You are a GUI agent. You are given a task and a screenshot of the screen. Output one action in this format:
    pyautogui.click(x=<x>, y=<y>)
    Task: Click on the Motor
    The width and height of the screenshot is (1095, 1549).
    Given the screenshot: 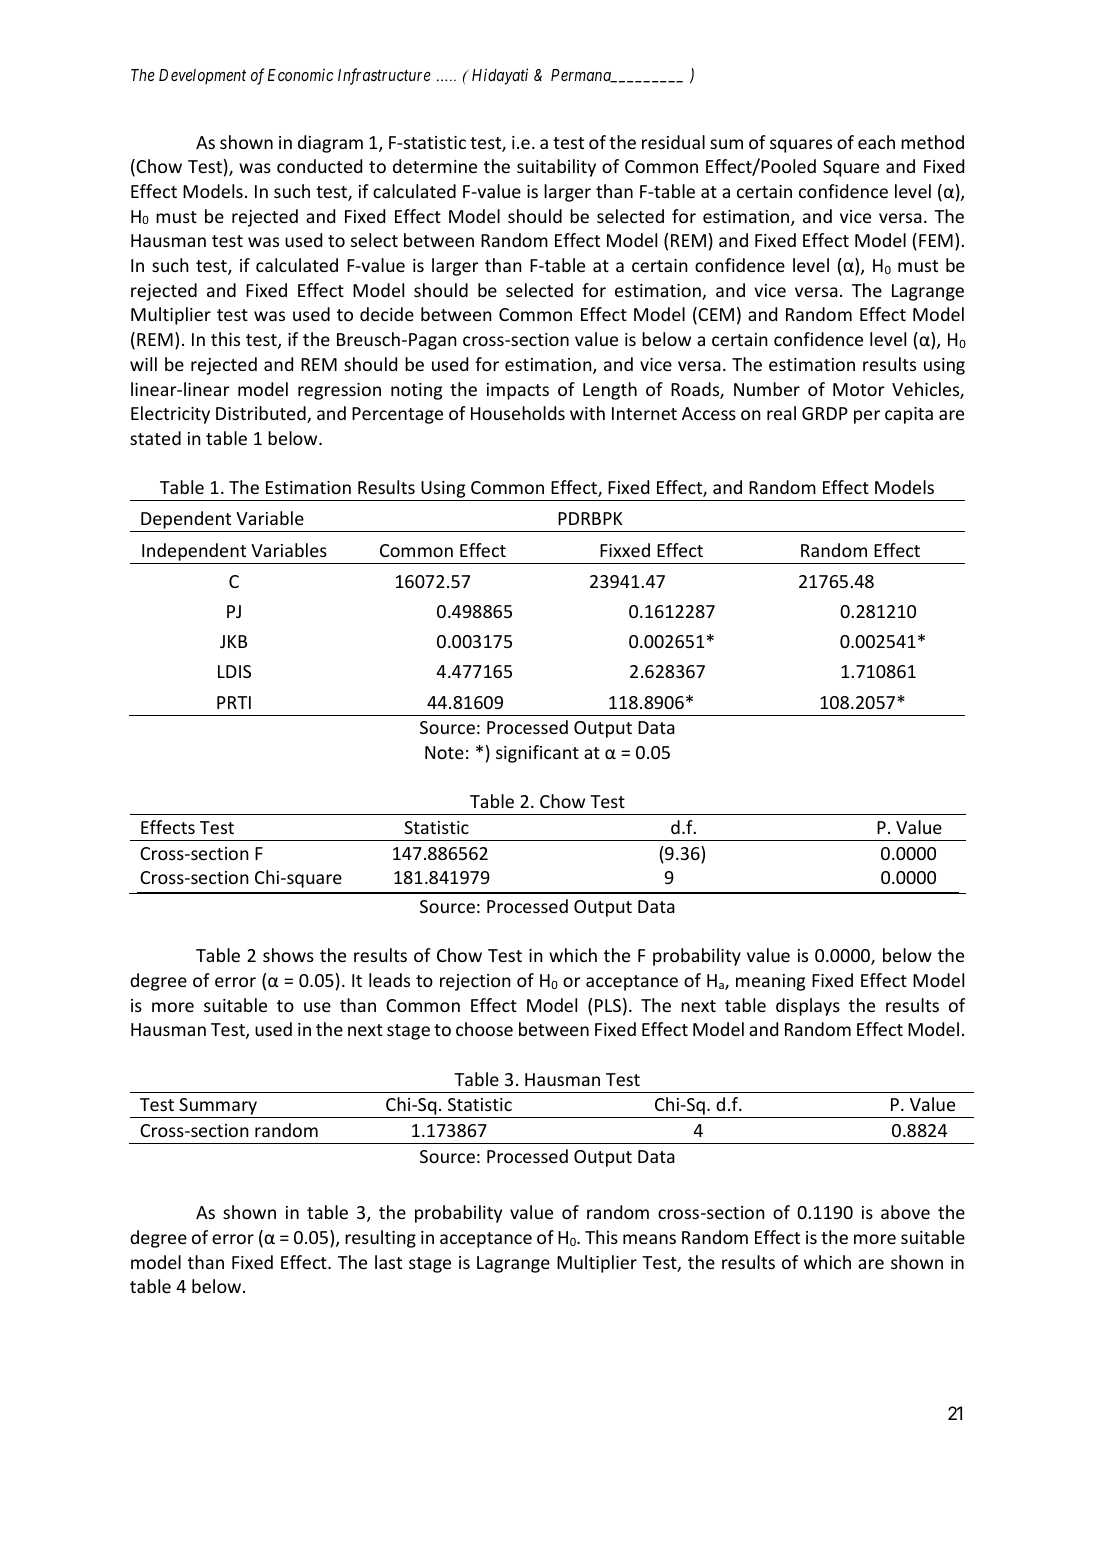 What is the action you would take?
    pyautogui.click(x=859, y=389)
